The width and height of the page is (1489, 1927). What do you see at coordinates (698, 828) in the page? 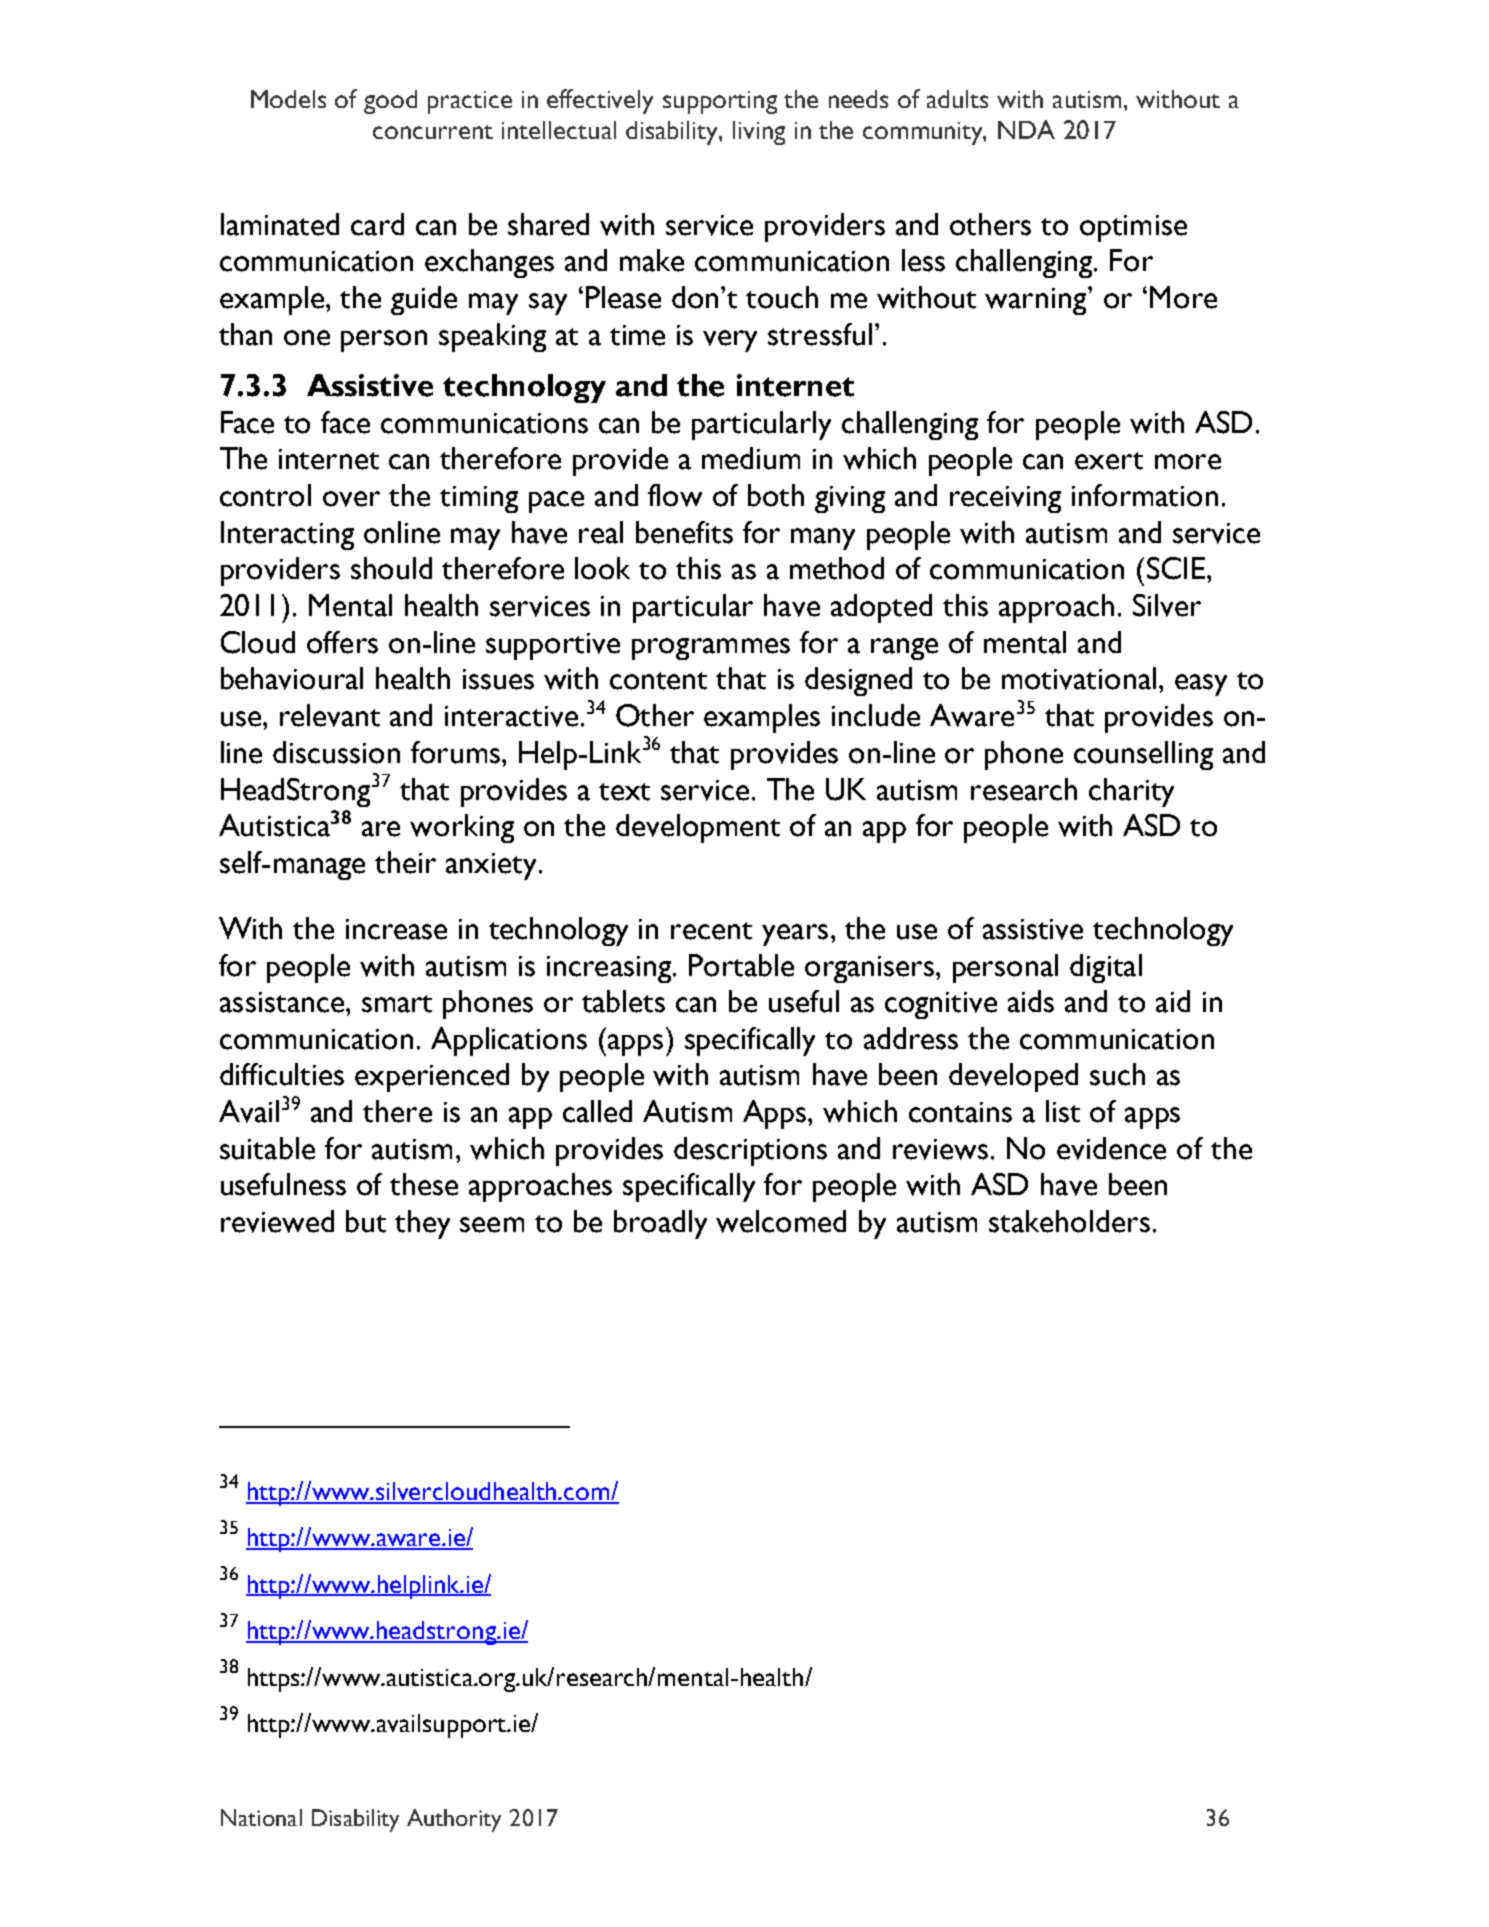
I see `development` at bounding box center [698, 828].
